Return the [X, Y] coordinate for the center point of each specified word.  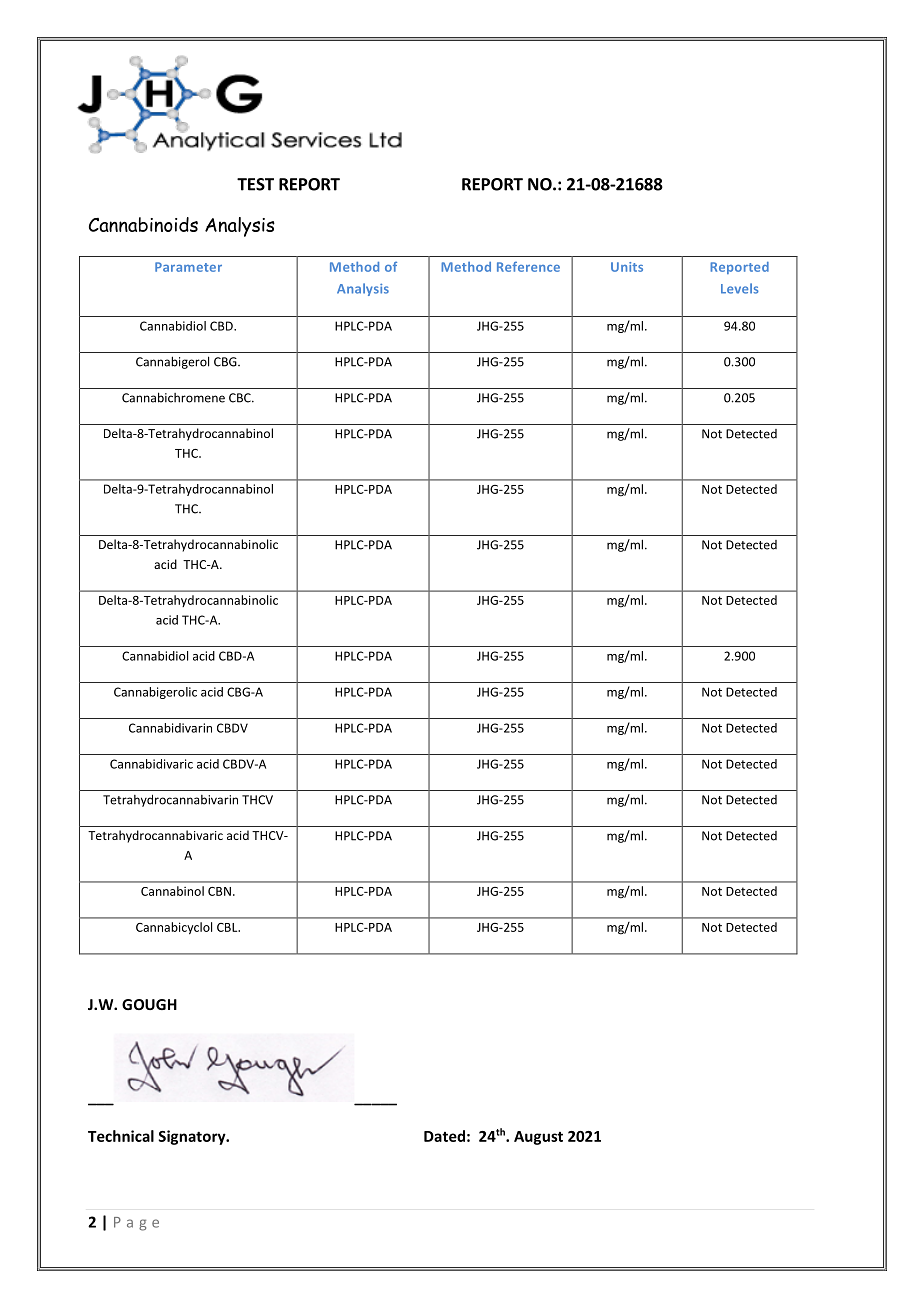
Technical [121, 1136]
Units [627, 267]
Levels [740, 288]
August [538, 1138]
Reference [528, 267]
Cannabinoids [143, 224]
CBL [228, 927]
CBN [219, 891]
